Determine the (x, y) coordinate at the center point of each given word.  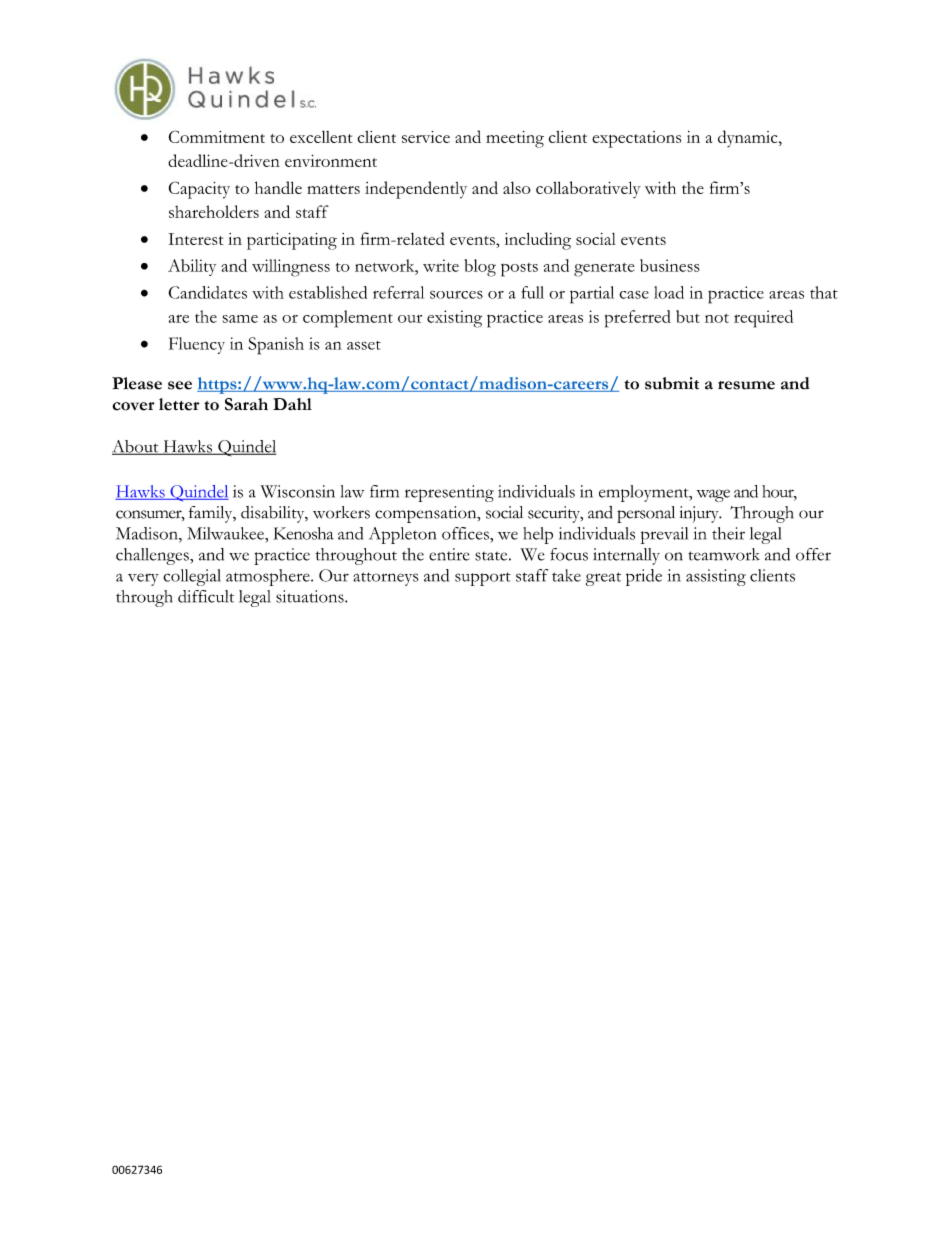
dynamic (749, 139)
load (669, 292)
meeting (515, 139)
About (136, 447)
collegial (192, 577)
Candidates (207, 292)
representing (449, 493)
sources (456, 295)
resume (746, 385)
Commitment (217, 136)
